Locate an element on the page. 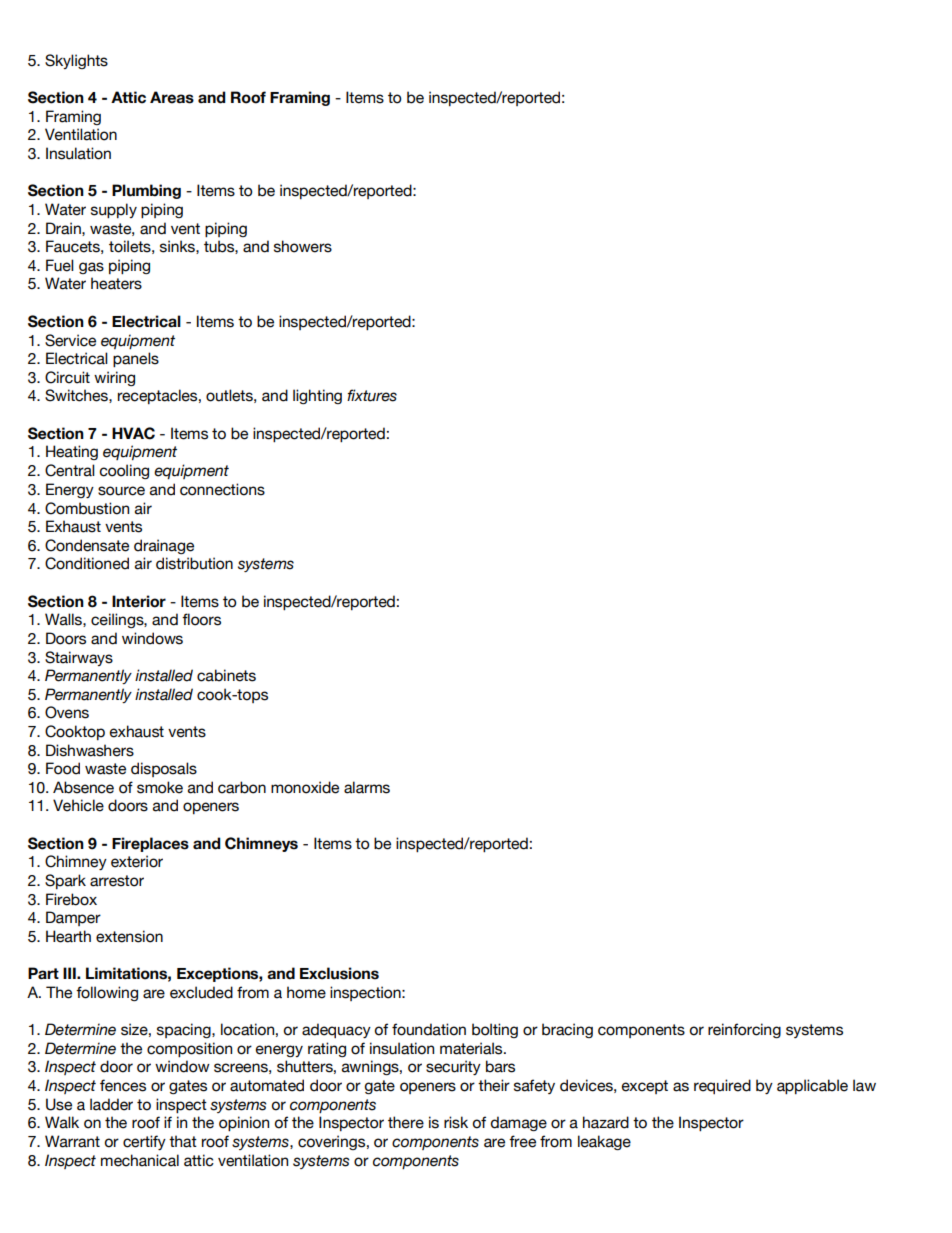 This document has height=1233, width=952. lighting is located at coordinates (317, 396).
